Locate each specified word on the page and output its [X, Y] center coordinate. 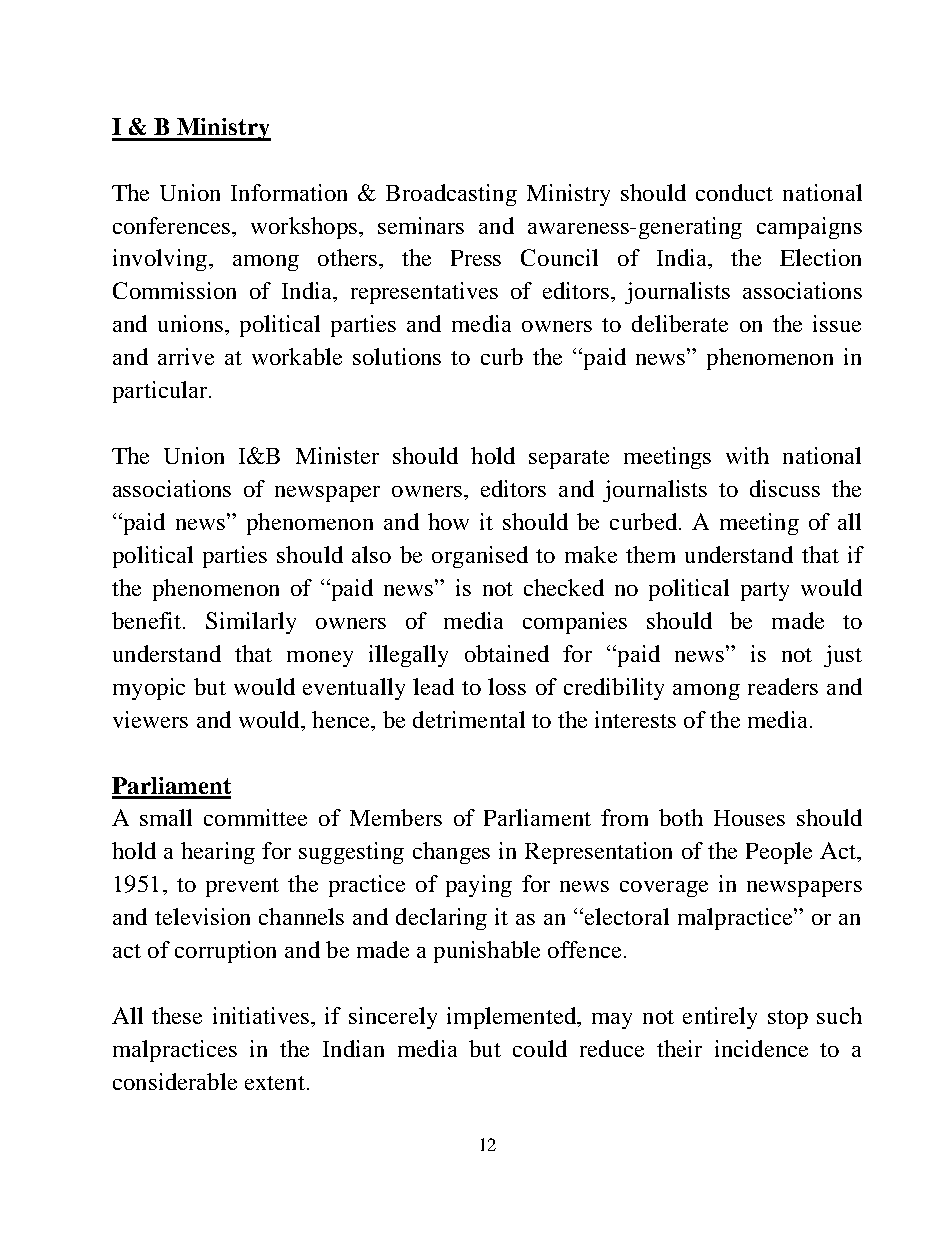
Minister [337, 455]
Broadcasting [451, 195]
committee [255, 817]
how [448, 521]
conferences [171, 225]
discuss [785, 488]
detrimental [469, 719]
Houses [749, 818]
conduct [734, 192]
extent [275, 1083]
